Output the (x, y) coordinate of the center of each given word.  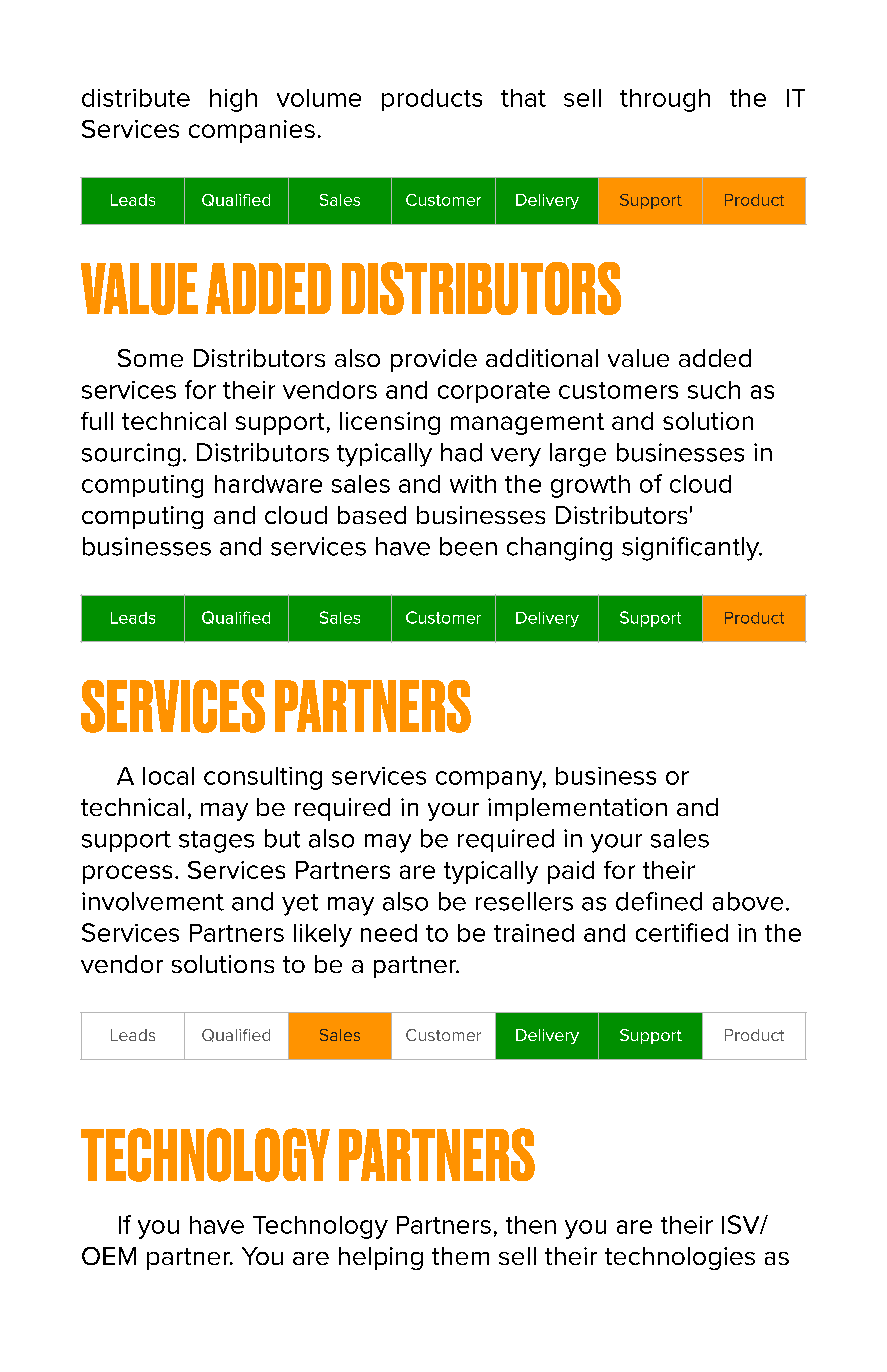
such (714, 390)
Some (150, 358)
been (468, 546)
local (168, 776)
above (748, 901)
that (523, 98)
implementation (577, 809)
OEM (109, 1256)
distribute (136, 98)
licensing (390, 423)
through (665, 100)
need (389, 933)
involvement (153, 901)
